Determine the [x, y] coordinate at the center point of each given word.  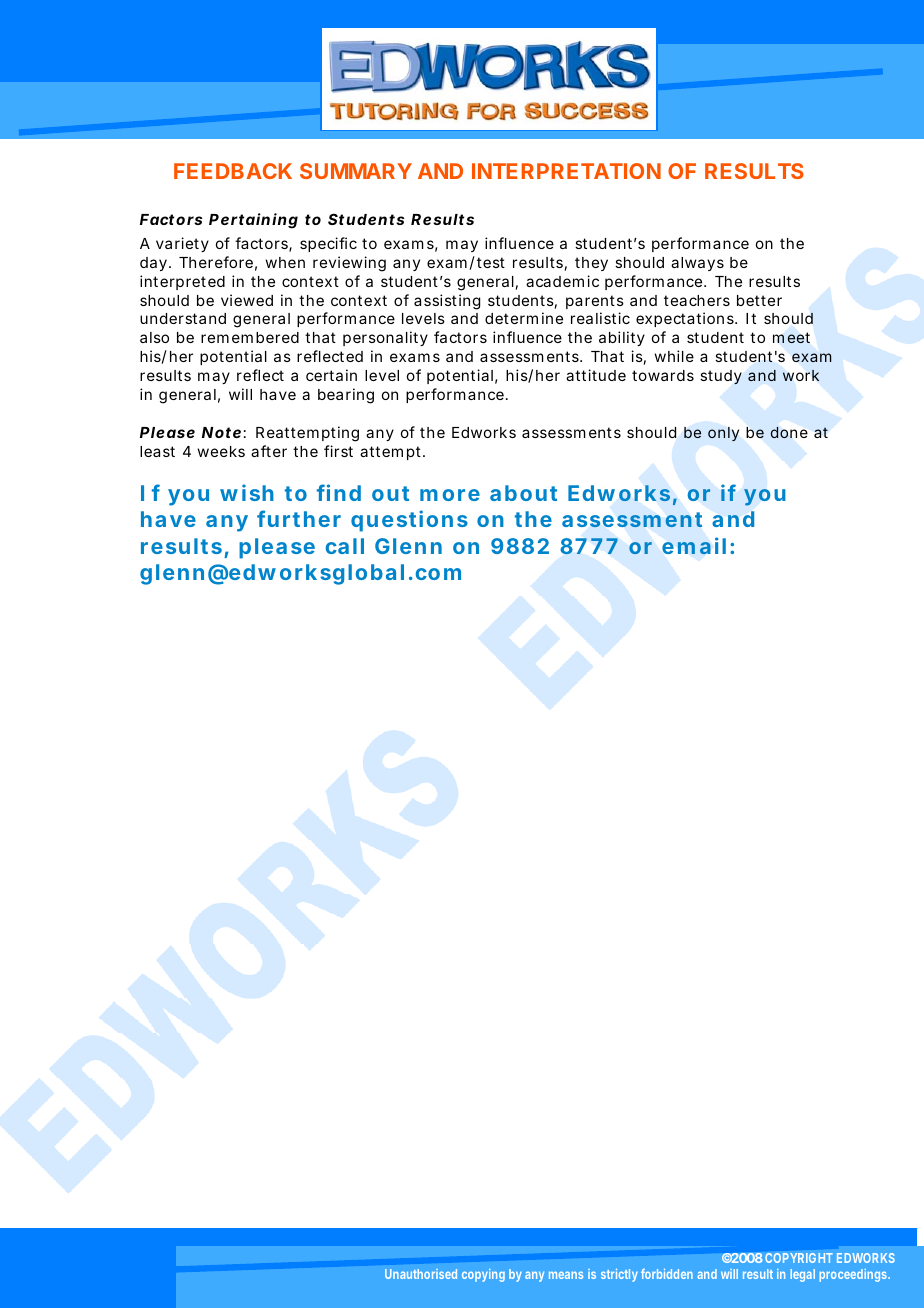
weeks [221, 451]
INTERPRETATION [566, 171]
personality [385, 338]
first [338, 451]
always [697, 264]
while [674, 356]
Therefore [216, 262]
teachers [697, 300]
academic [562, 281]
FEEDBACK [233, 171]
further [299, 518]
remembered [250, 337]
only [723, 434]
